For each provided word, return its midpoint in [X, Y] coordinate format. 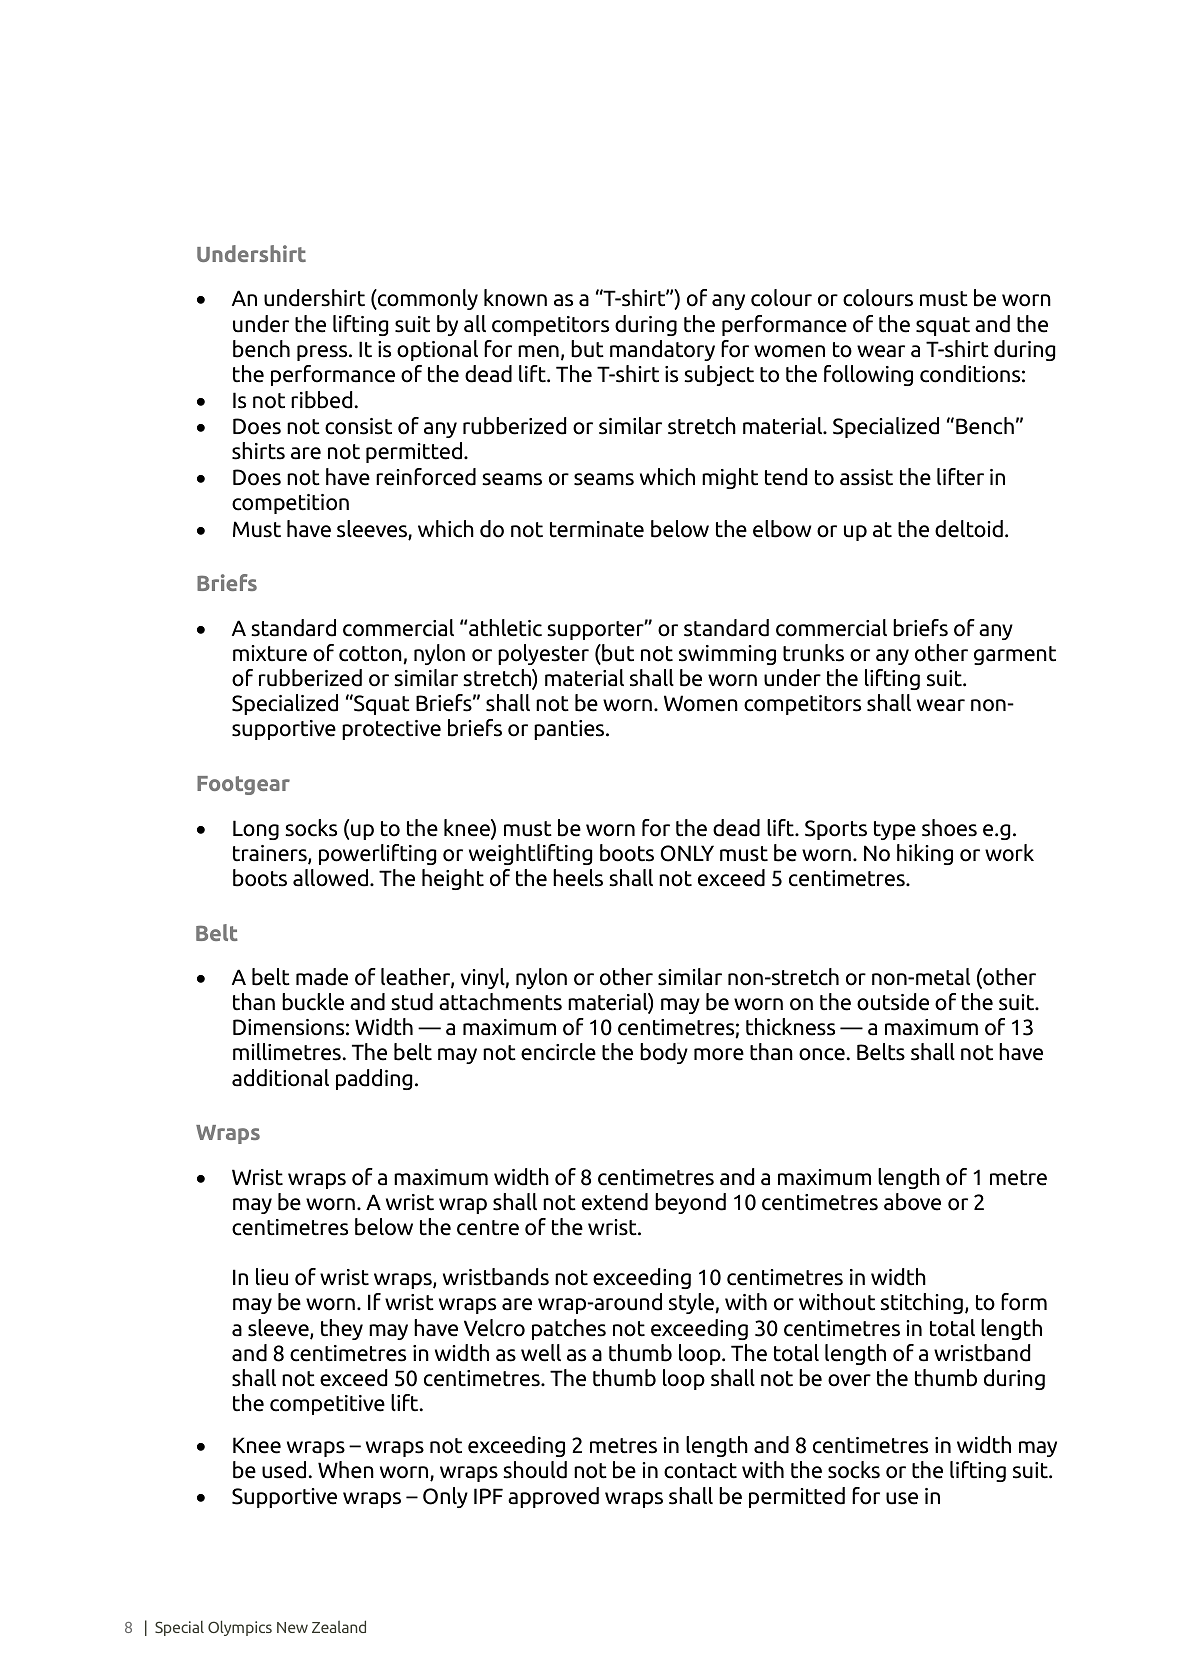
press [323, 353]
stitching [922, 1303]
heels [578, 878]
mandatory [662, 350]
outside [893, 1002]
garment [1015, 655]
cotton [371, 655]
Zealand [339, 1626]
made [322, 977]
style [692, 1303]
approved [553, 1497]
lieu [272, 1277]
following [868, 375]
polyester [543, 654]
